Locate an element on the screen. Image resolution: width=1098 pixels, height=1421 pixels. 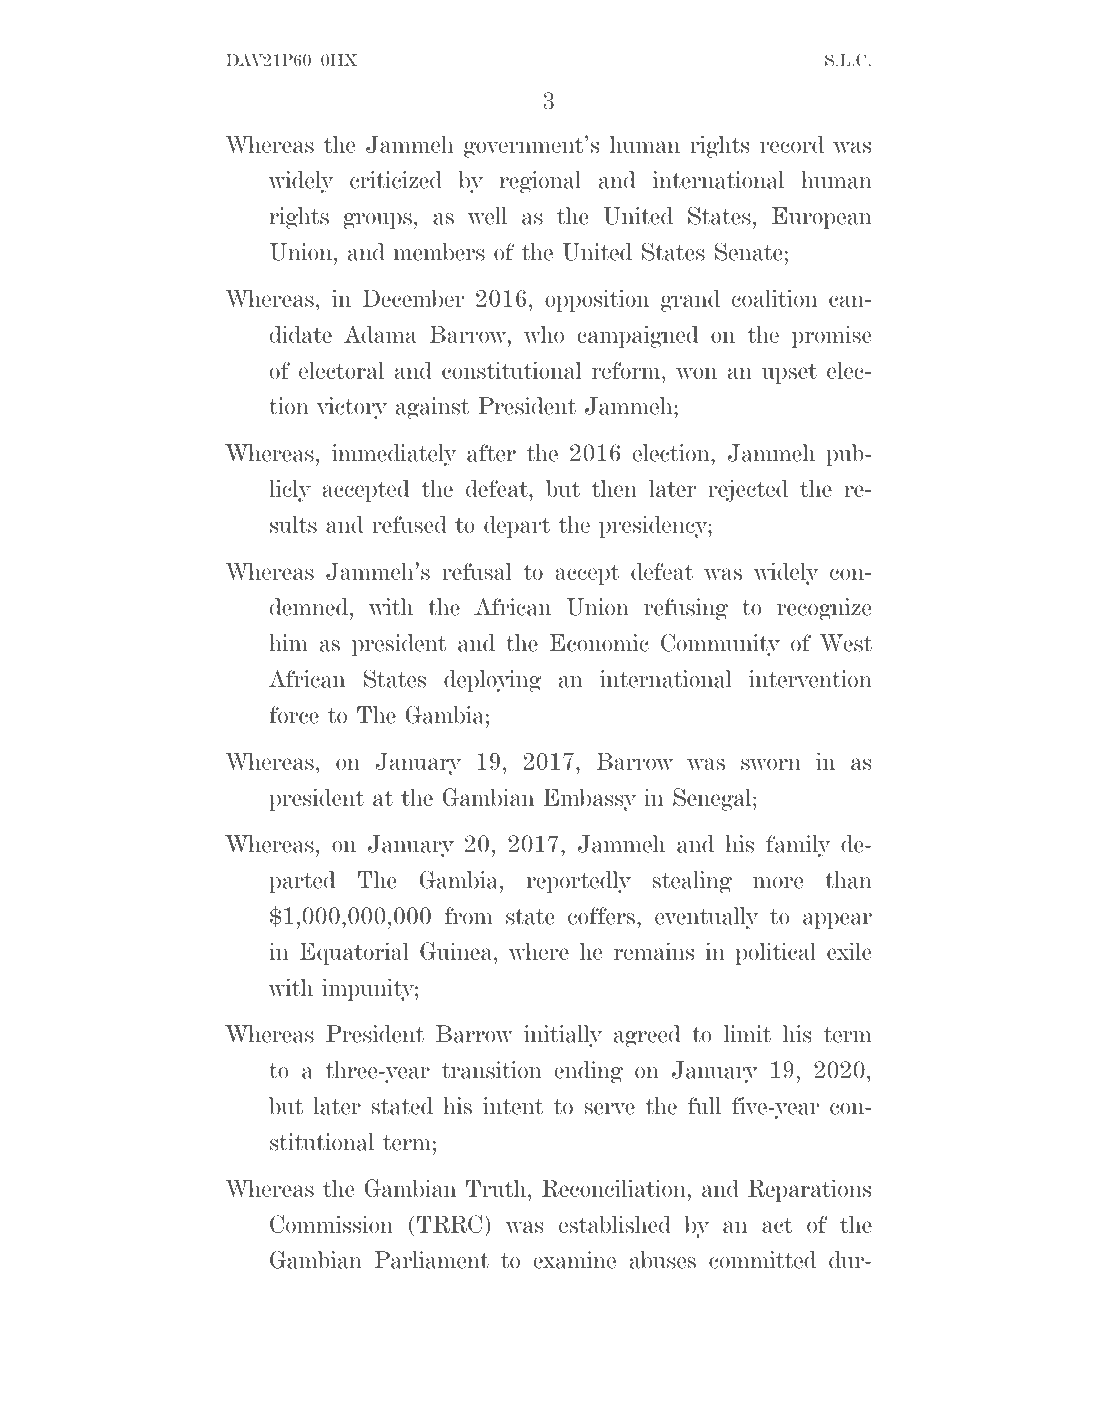
coffers is located at coordinates (603, 916).
